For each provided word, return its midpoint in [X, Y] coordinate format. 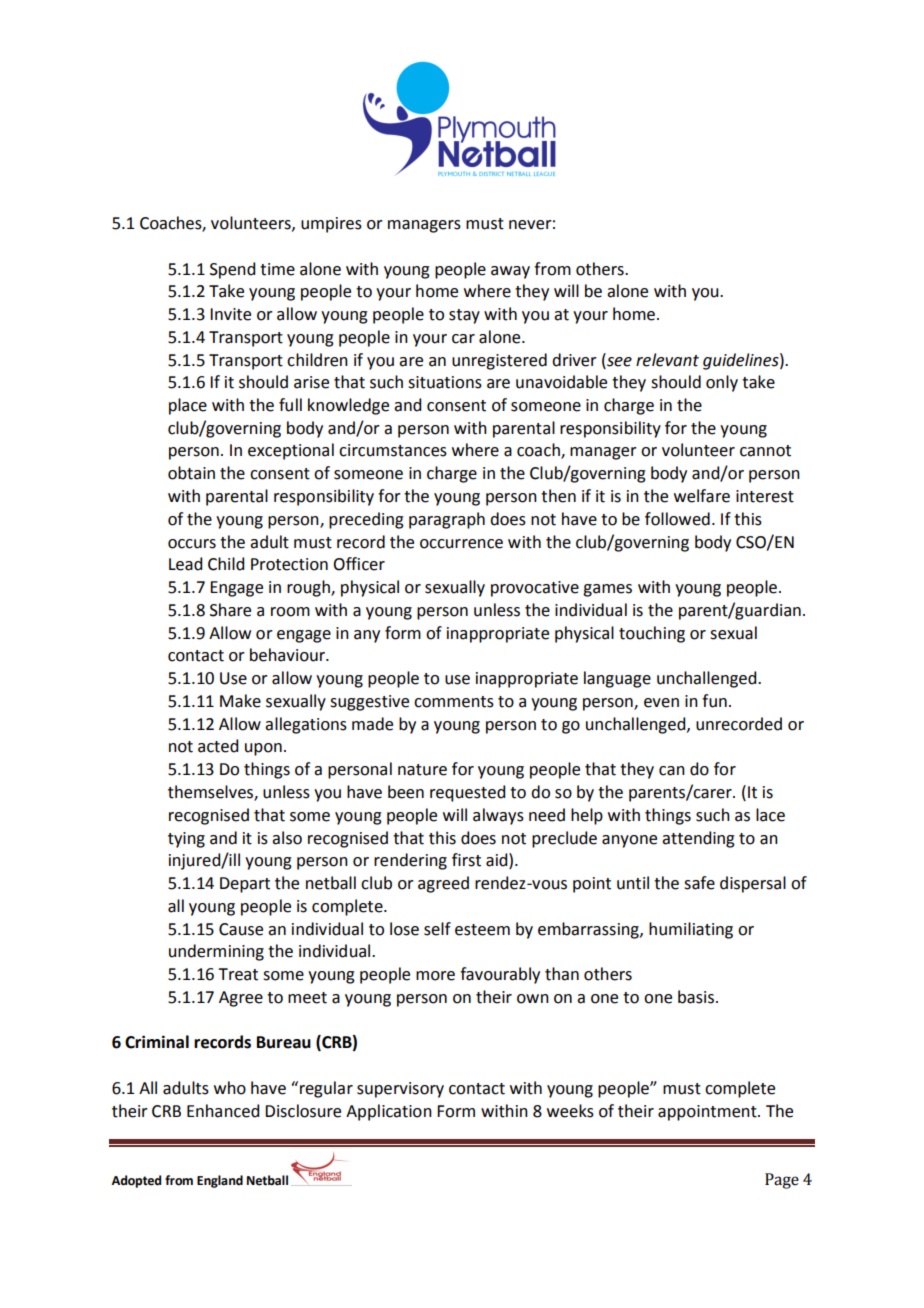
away [510, 272]
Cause [241, 929]
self [437, 929]
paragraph [447, 520]
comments [454, 702]
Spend [232, 270]
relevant [667, 360]
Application [389, 1112]
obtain [191, 473]
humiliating [691, 930]
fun [714, 701]
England [220, 1181]
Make [240, 701]
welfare [702, 496]
